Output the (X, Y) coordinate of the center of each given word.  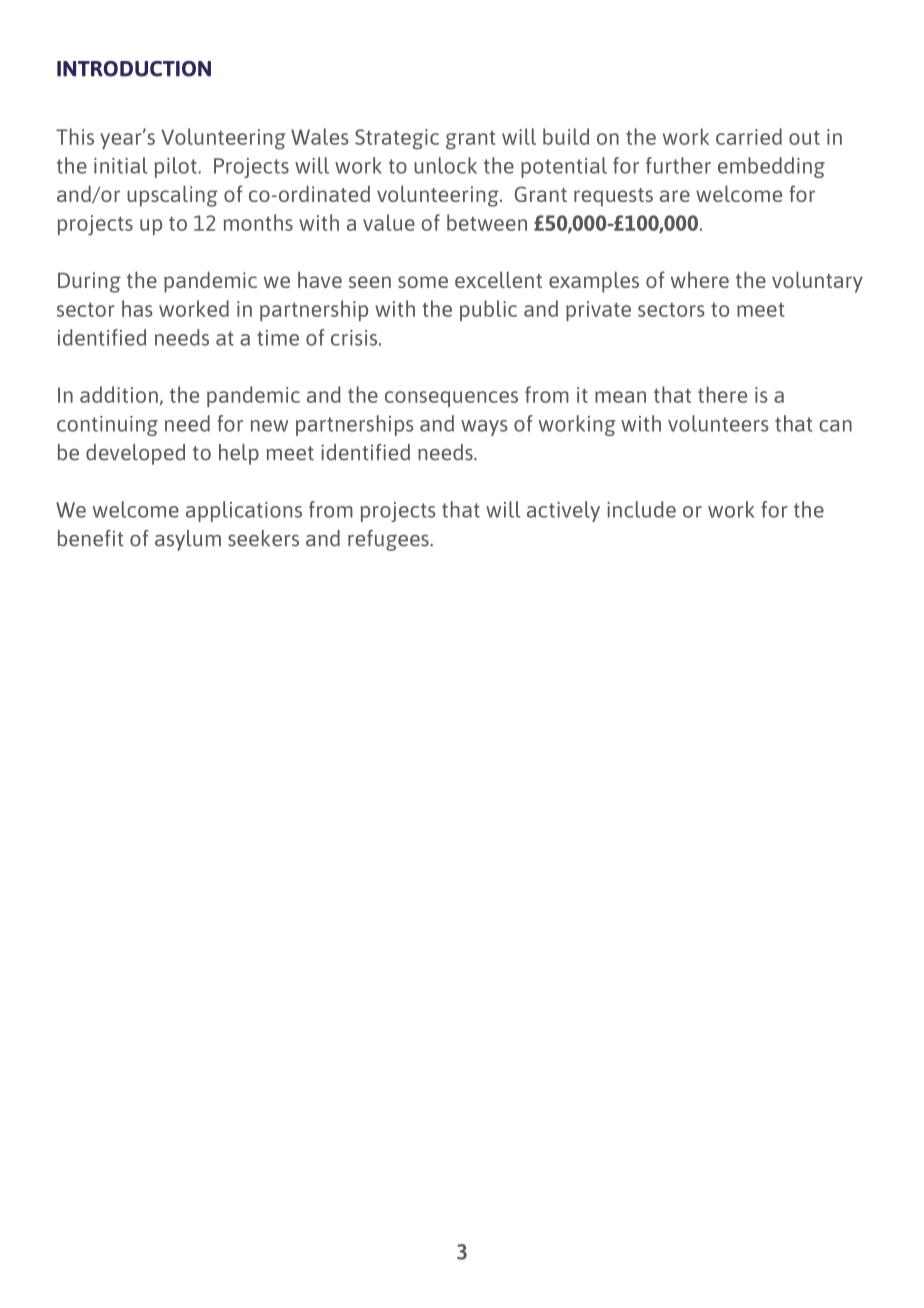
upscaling (172, 196)
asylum (188, 540)
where (700, 279)
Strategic (397, 139)
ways (484, 428)
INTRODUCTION (134, 69)
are (675, 196)
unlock (445, 165)
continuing (107, 426)
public (488, 310)
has (137, 308)
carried (749, 136)
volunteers (718, 423)
